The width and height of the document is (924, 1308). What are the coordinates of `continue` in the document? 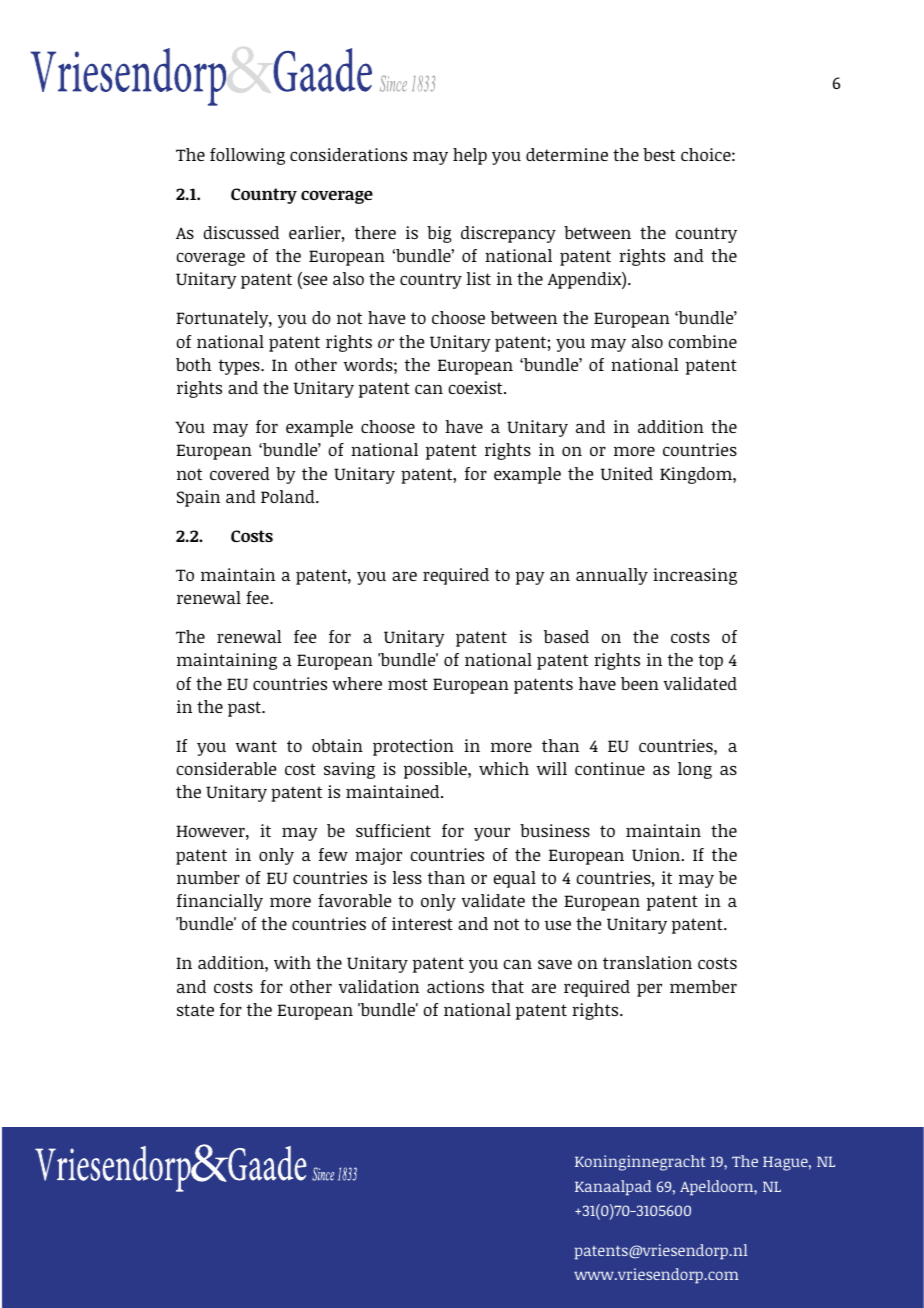 It's located at (610, 768).
